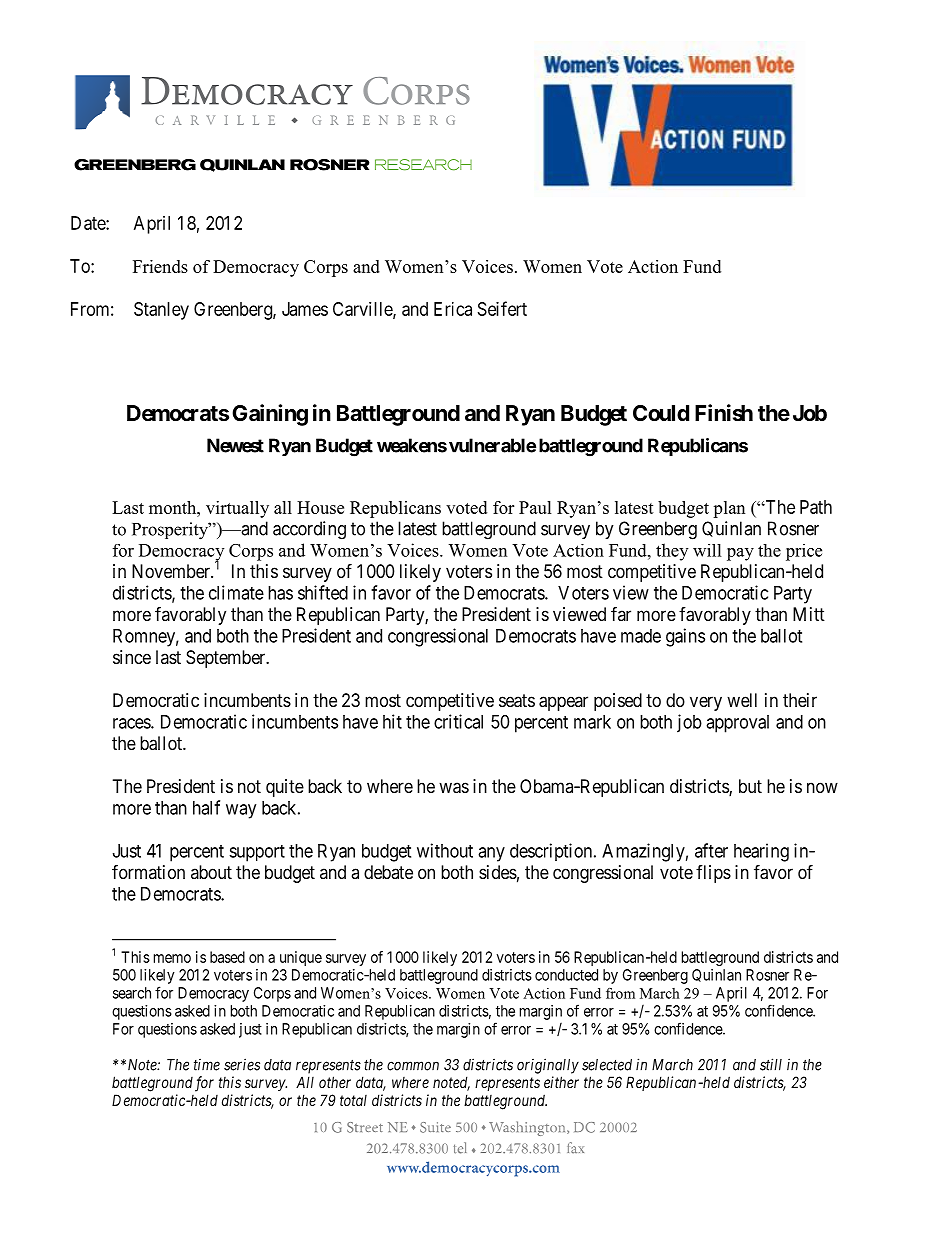  Describe the element at coordinates (160, 266) in the screenshot. I see `Friends` at that location.
